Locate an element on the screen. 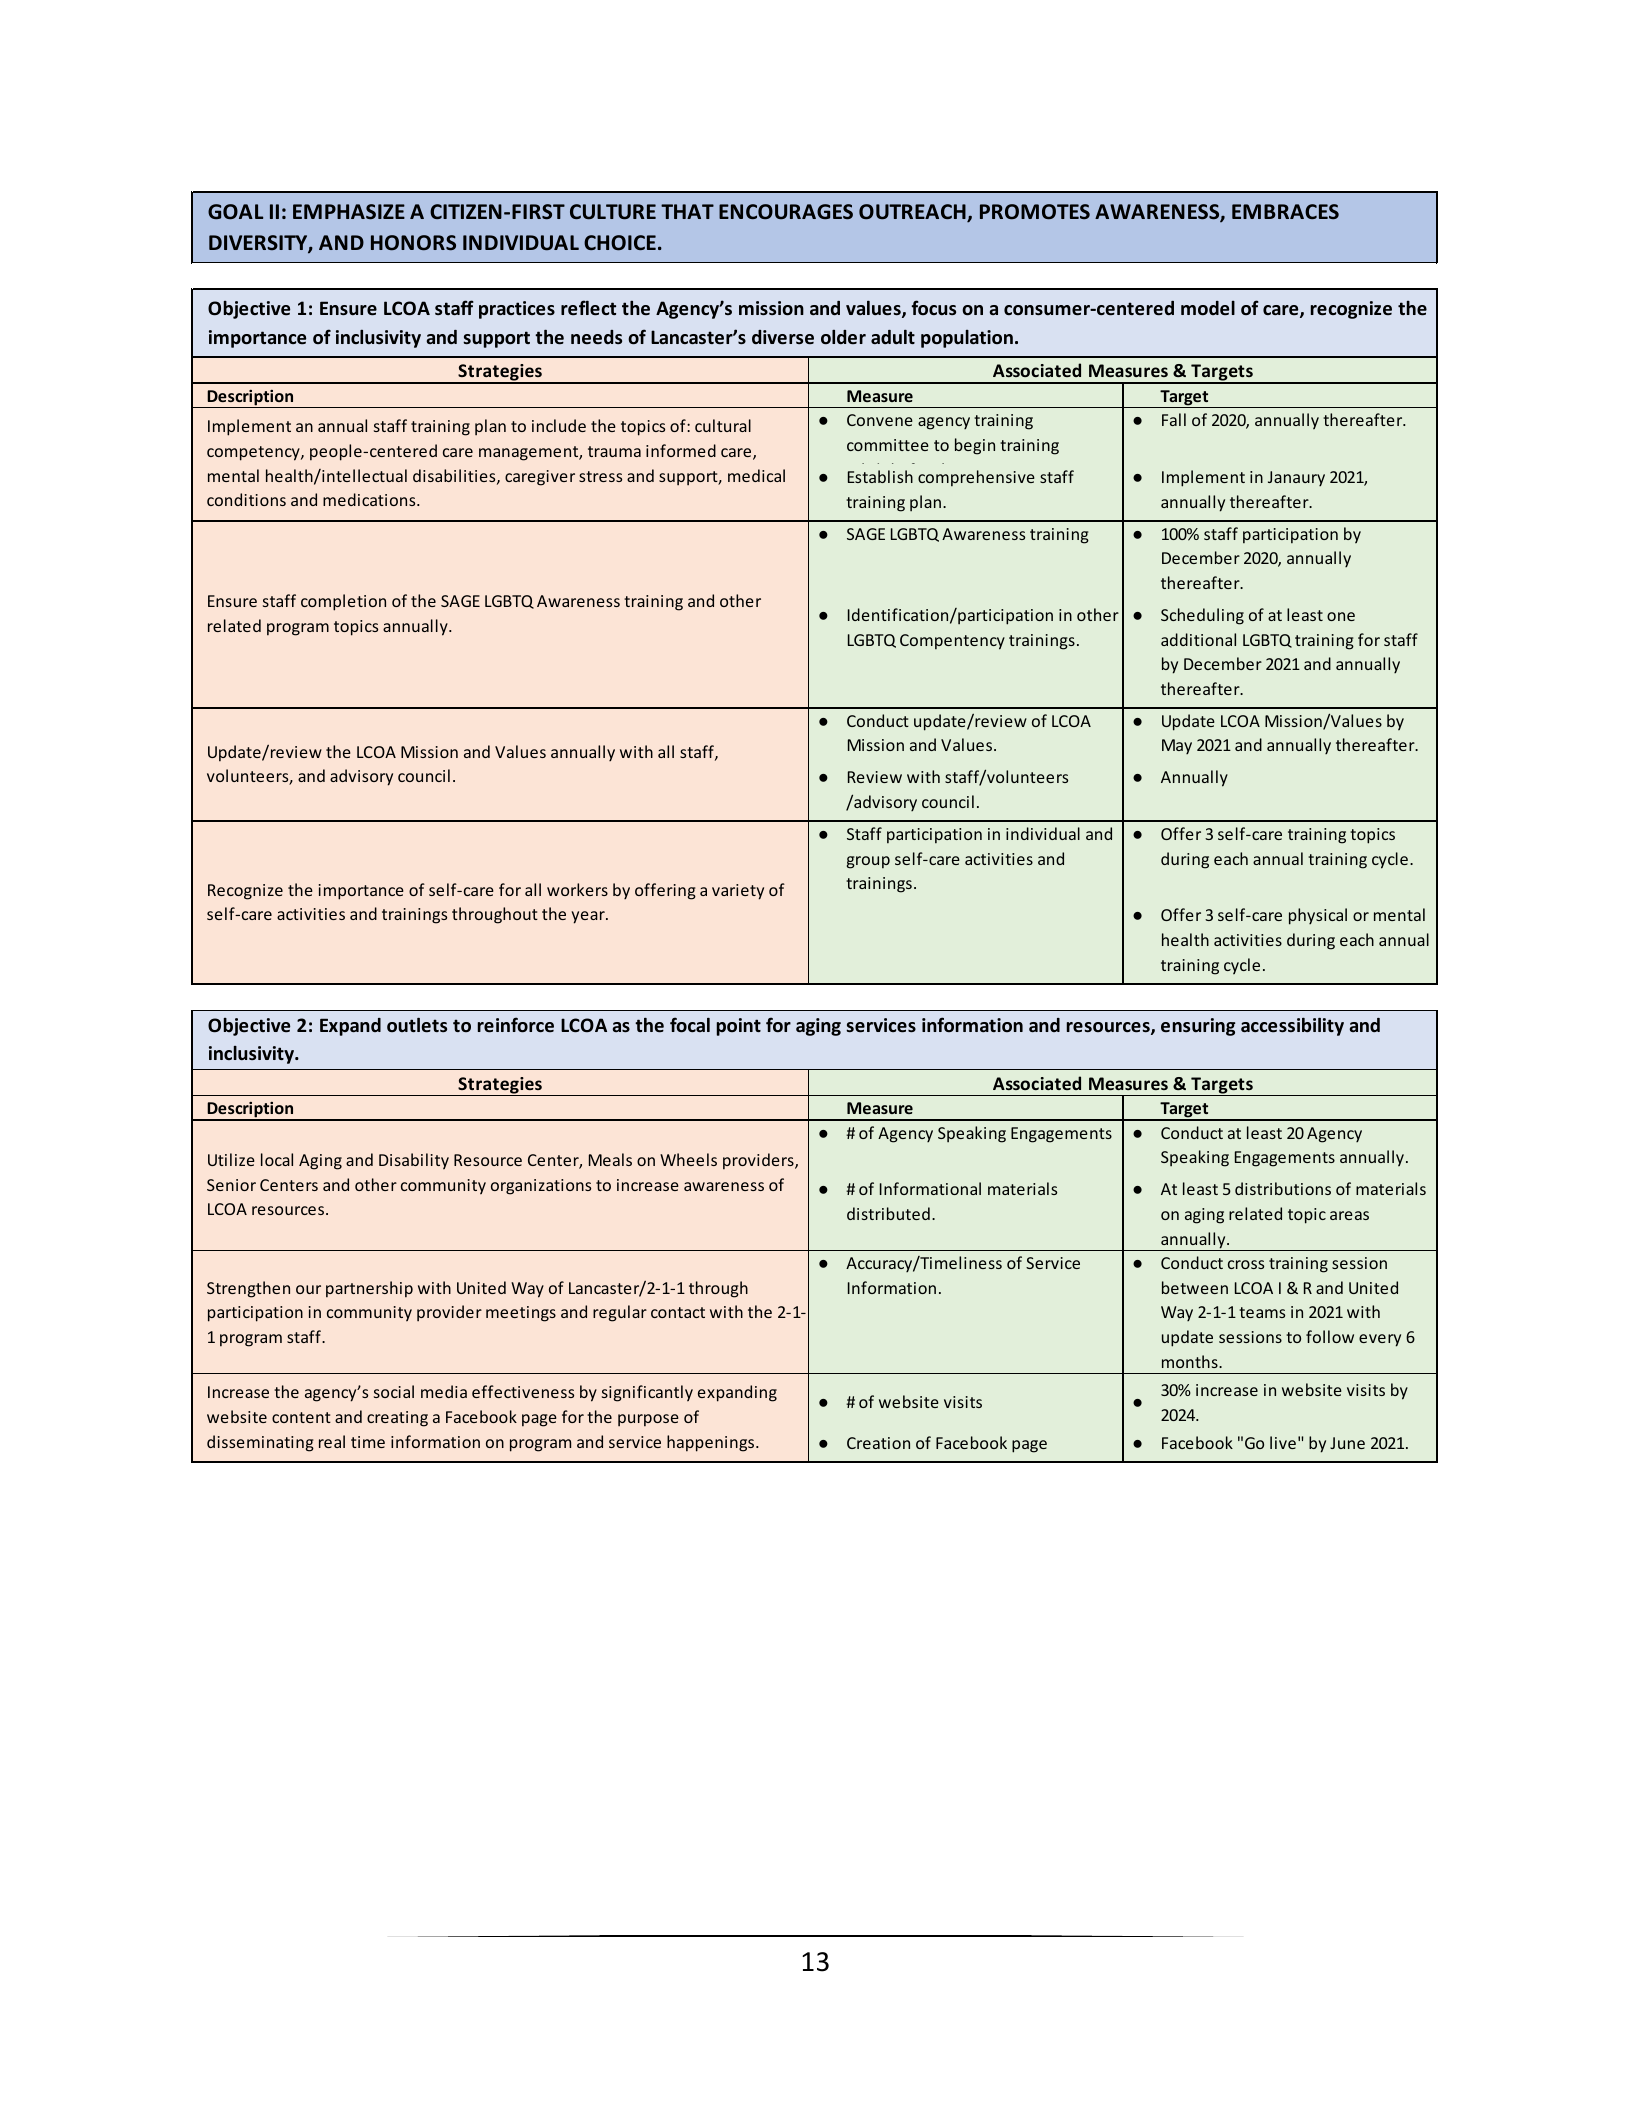 This screenshot has width=1631, height=2111. live is located at coordinates (1283, 1442).
